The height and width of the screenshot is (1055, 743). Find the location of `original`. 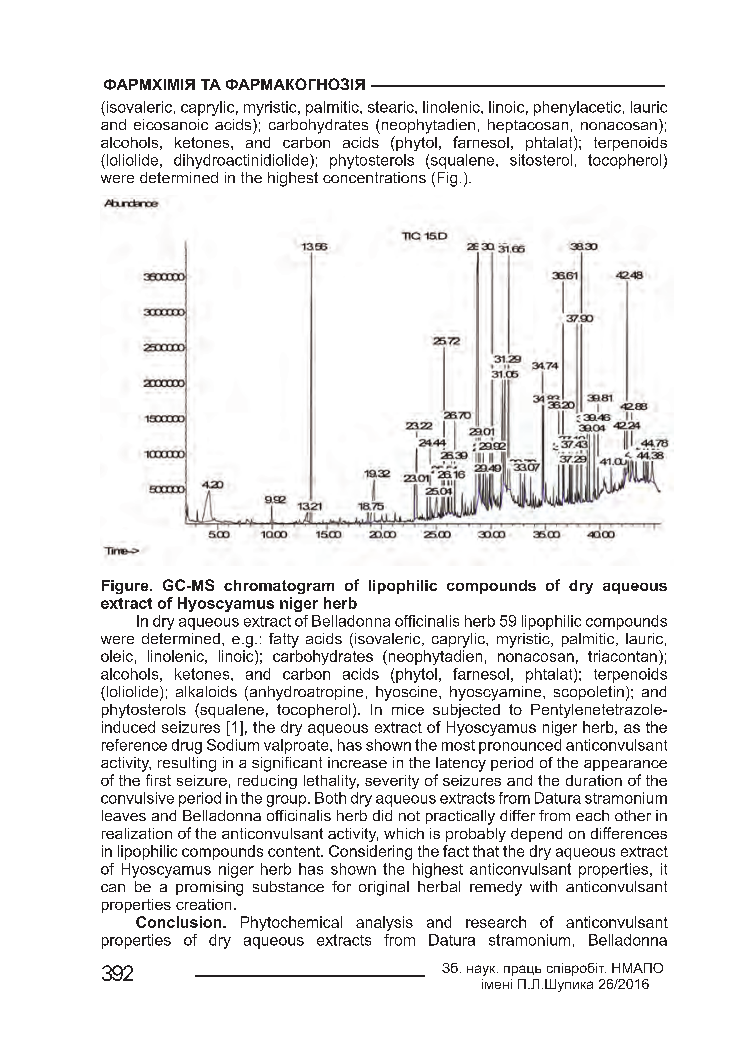

original is located at coordinates (384, 888).
